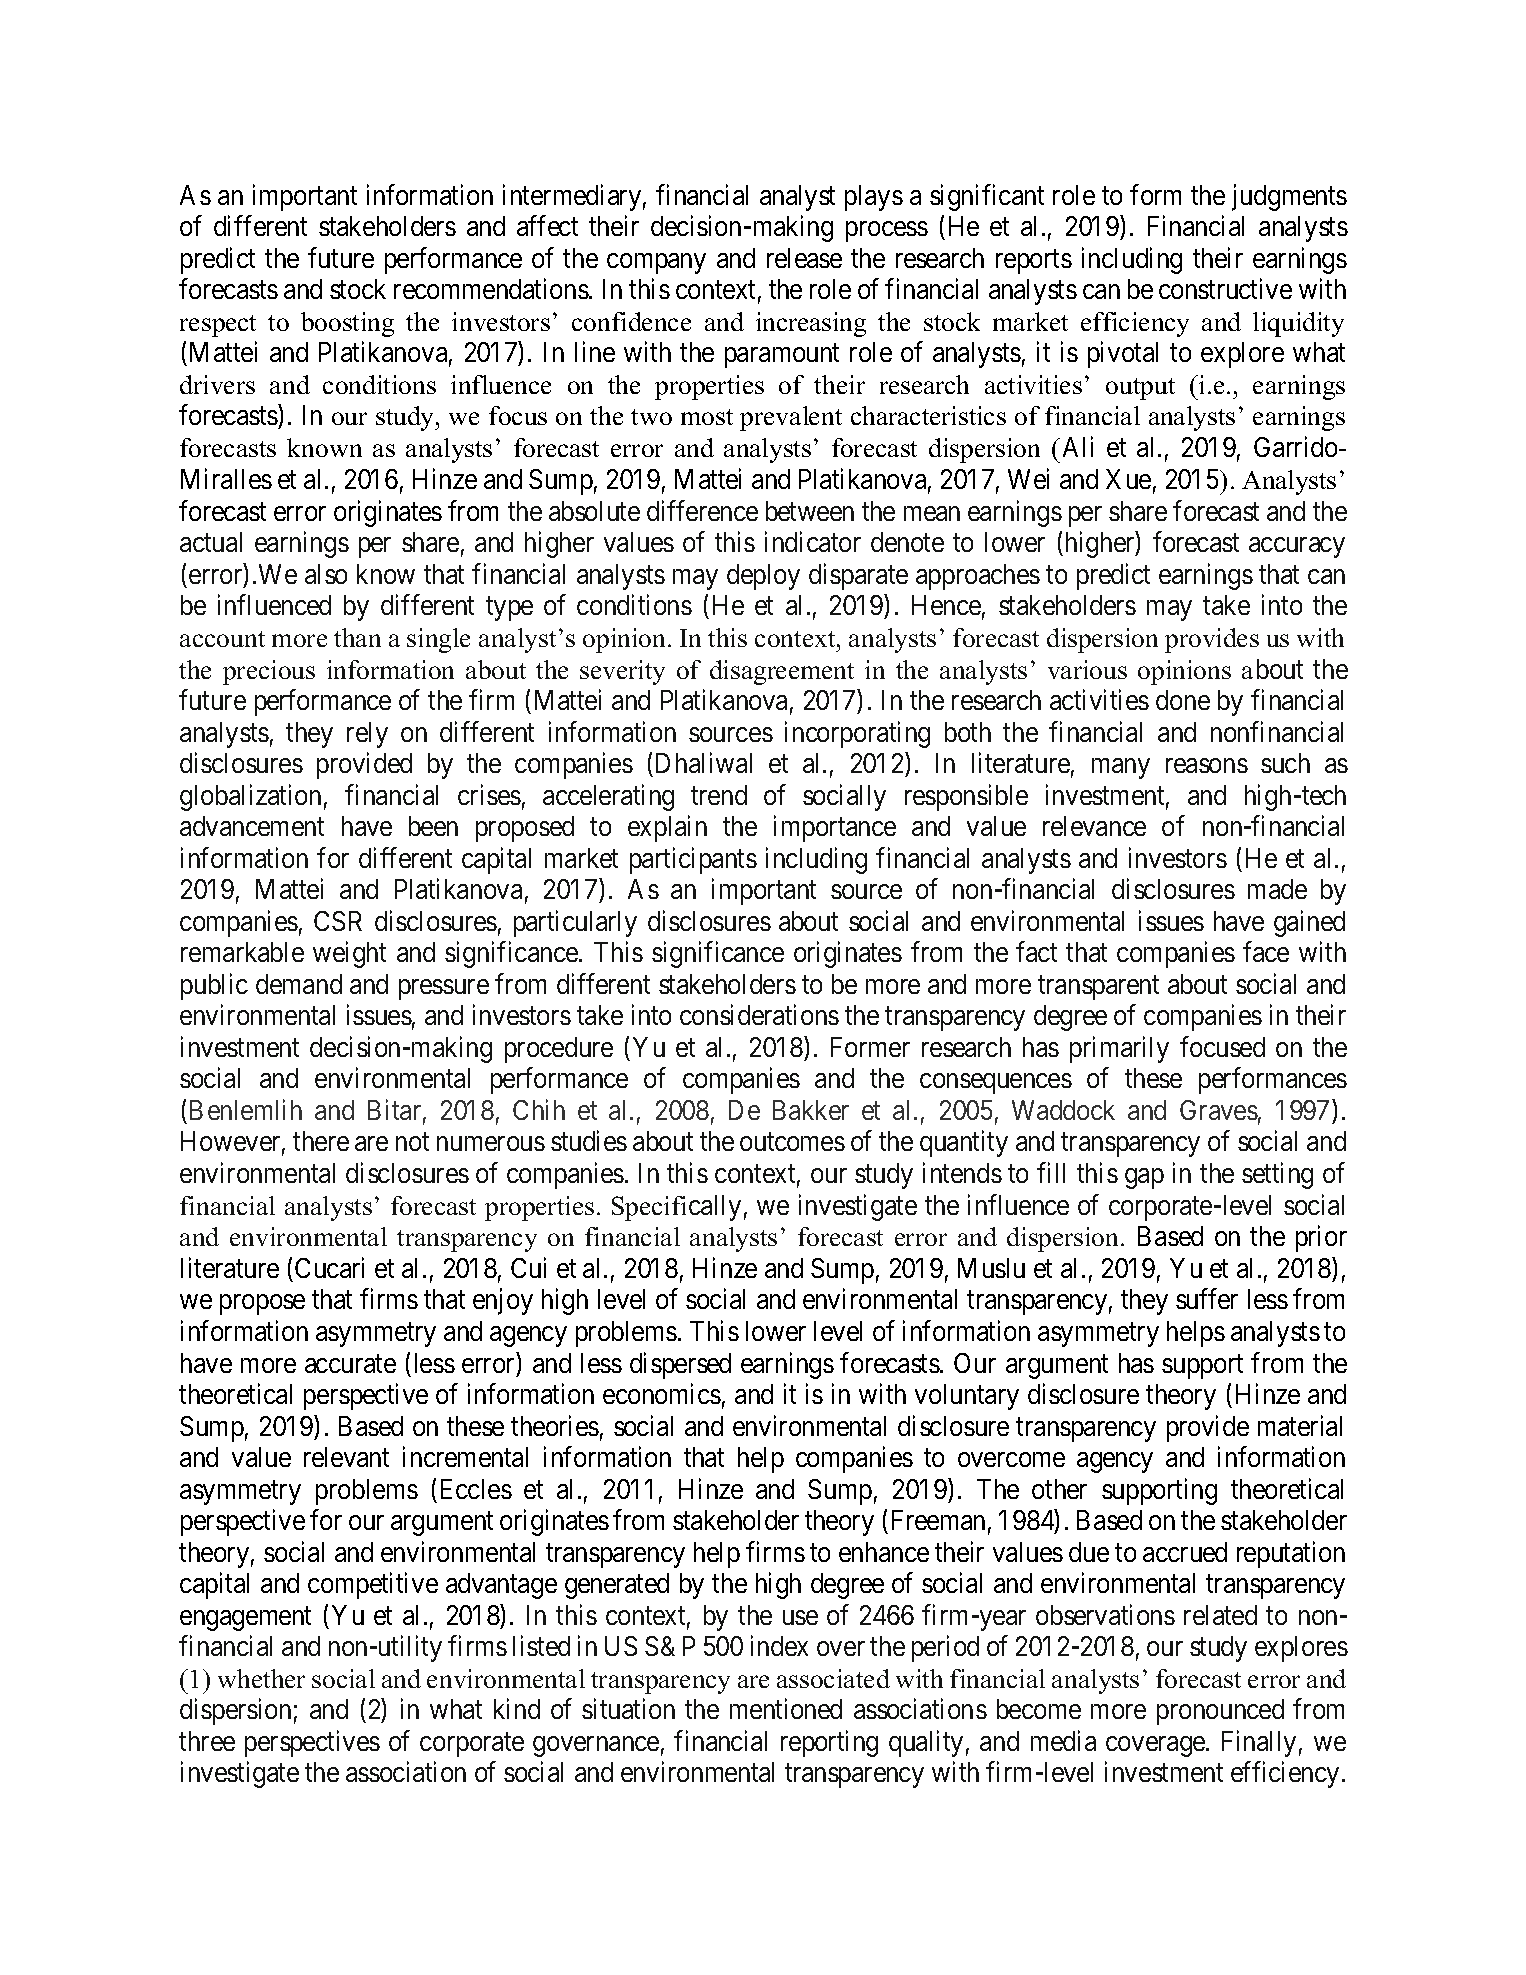 The height and width of the document is (1975, 1526). What do you see at coordinates (680, 1365) in the document?
I see `dispersed` at bounding box center [680, 1365].
